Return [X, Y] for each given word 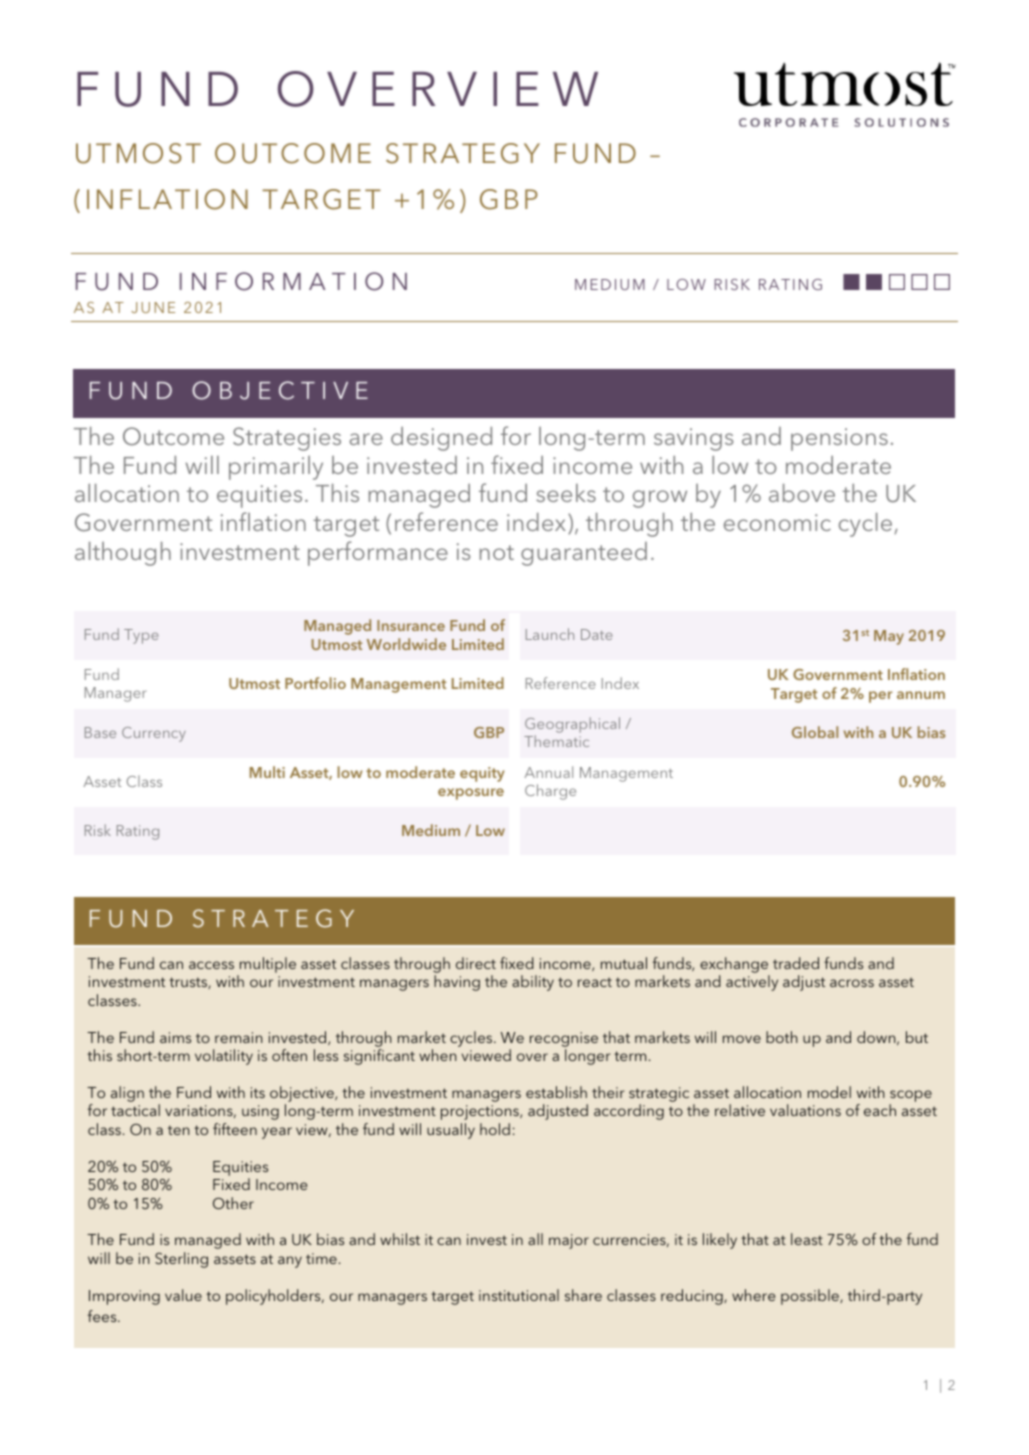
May [889, 637]
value [183, 1295]
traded [796, 963]
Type [141, 636]
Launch [550, 634]
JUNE [153, 307]
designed [441, 439]
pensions [839, 439]
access [211, 965]
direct [476, 963]
